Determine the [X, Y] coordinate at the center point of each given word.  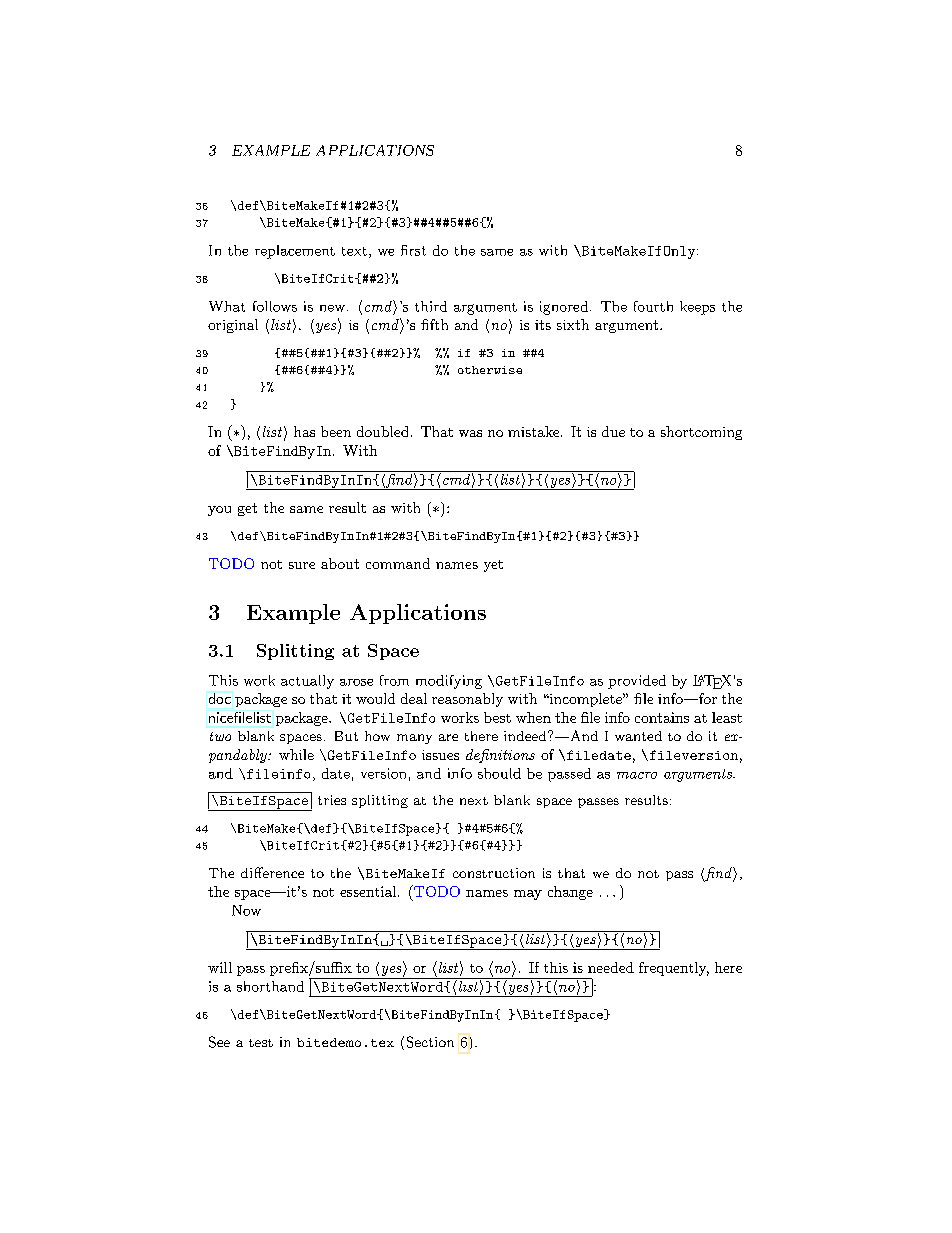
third [431, 306]
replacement [295, 252]
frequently [674, 969]
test [261, 1043]
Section [430, 1042]
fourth [653, 306]
